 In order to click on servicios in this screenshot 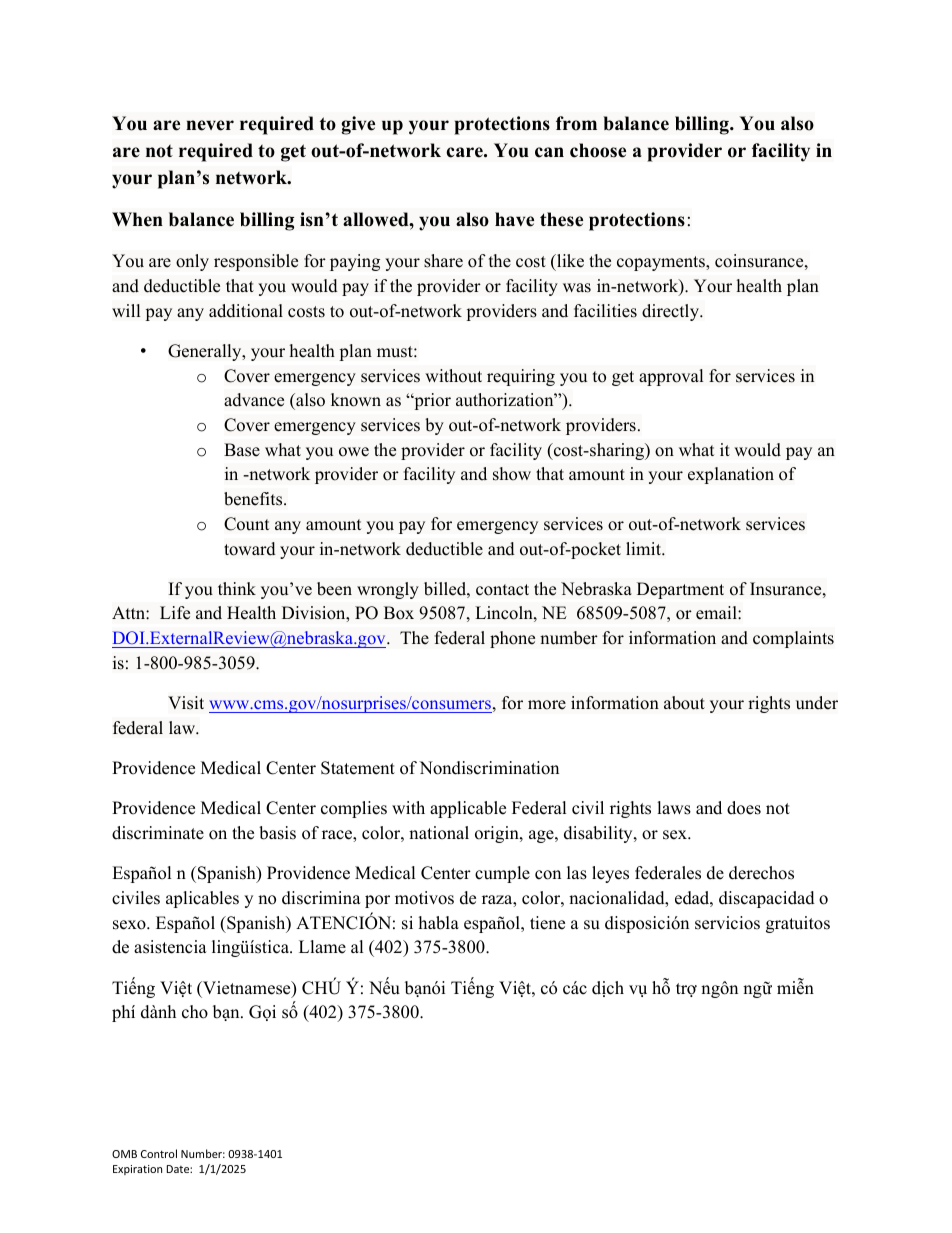, I will do `click(727, 923)`.
